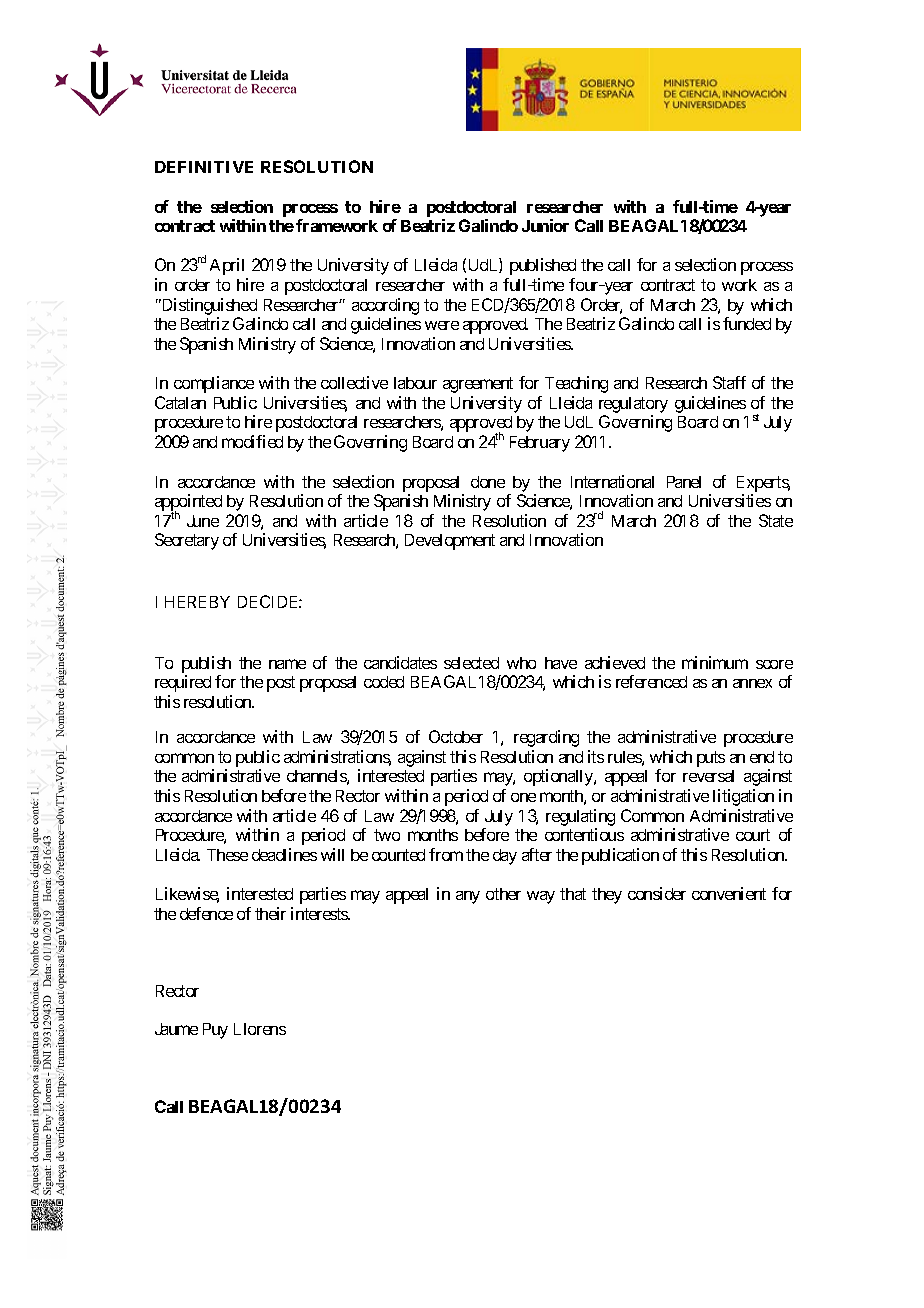 Image resolution: width=924 pixels, height=1308 pixels. I want to click on any, so click(468, 897).
